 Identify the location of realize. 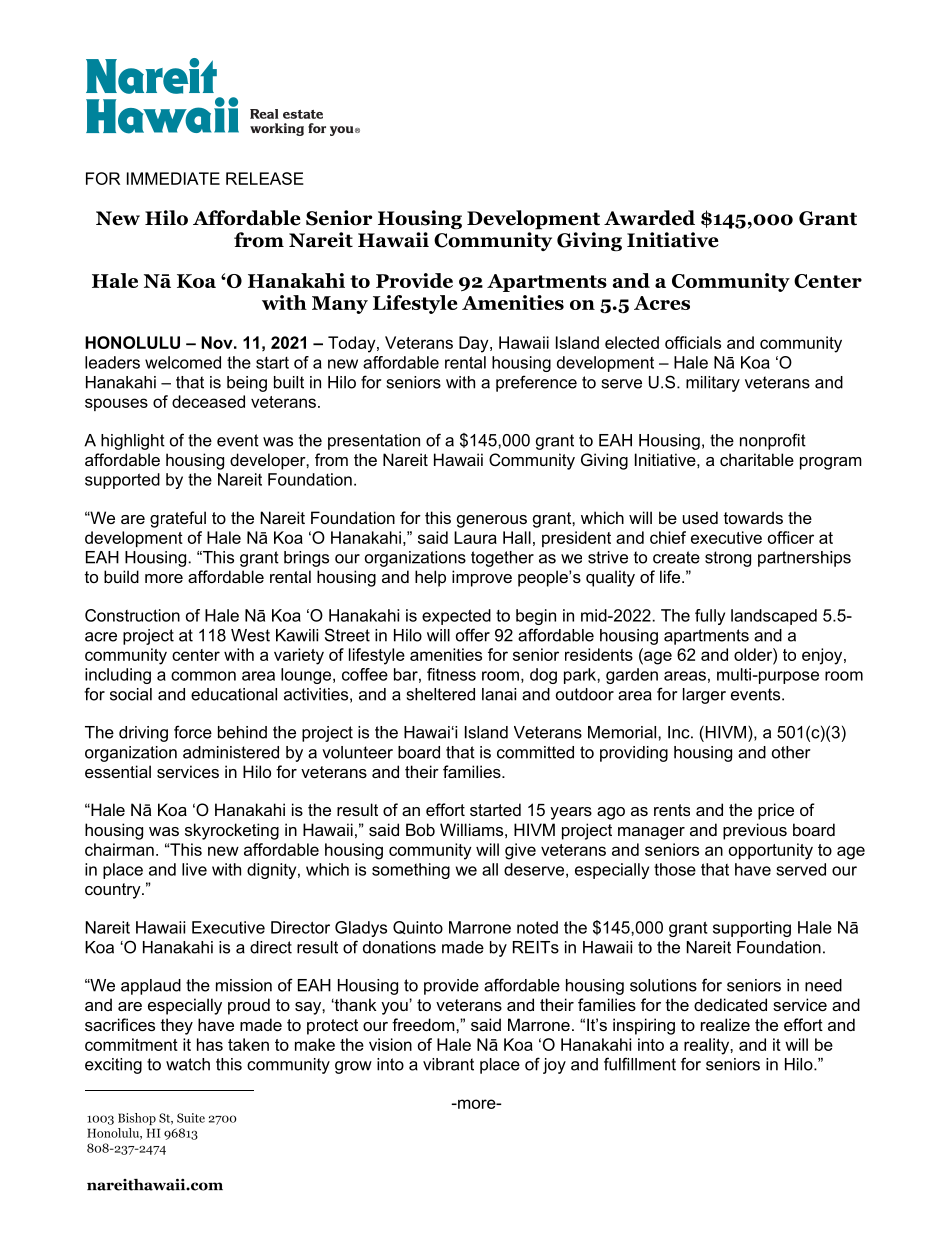
(725, 1024).
